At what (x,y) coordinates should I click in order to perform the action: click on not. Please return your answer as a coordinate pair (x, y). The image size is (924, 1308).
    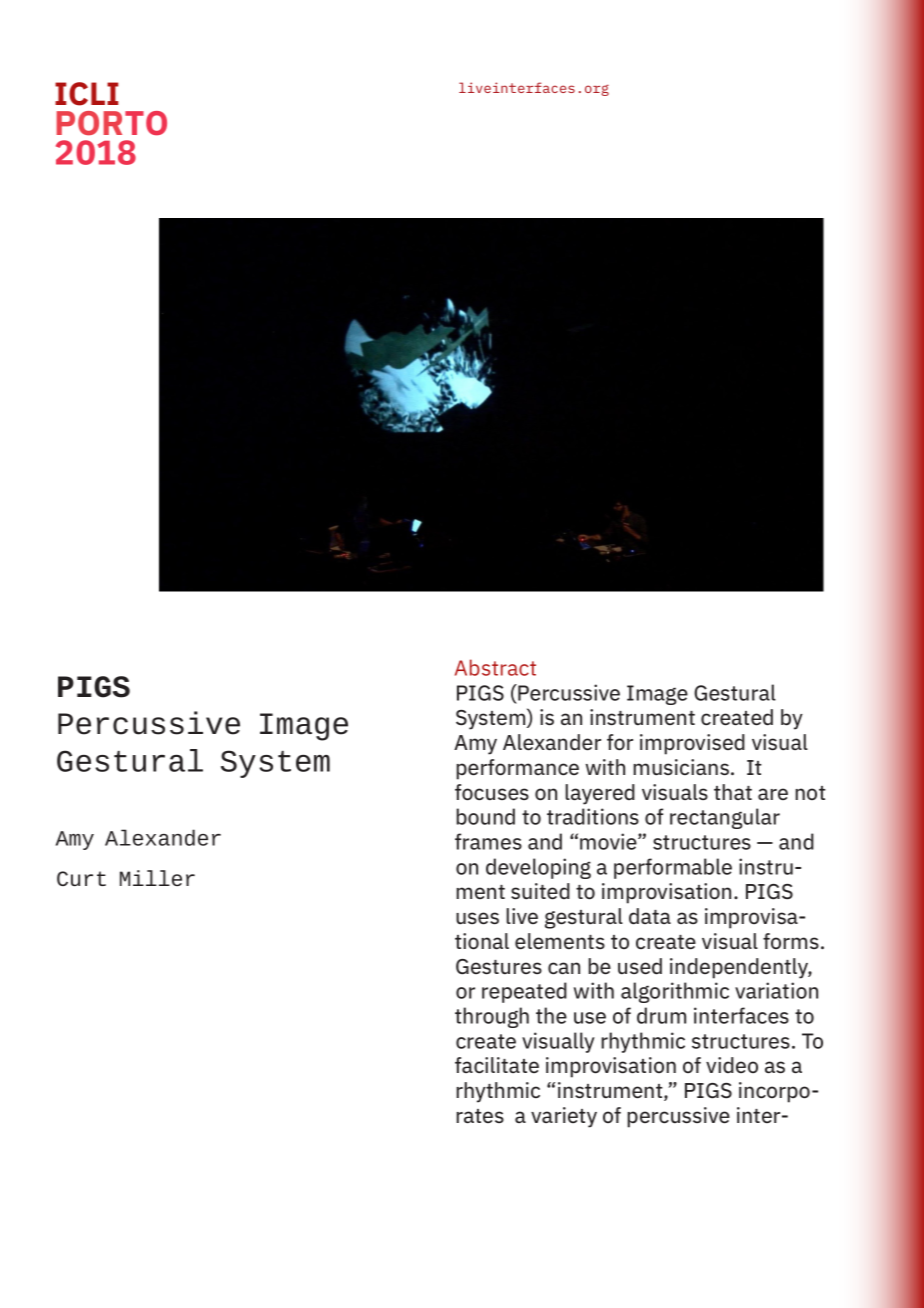
    Looking at the image, I should click on (810, 793).
